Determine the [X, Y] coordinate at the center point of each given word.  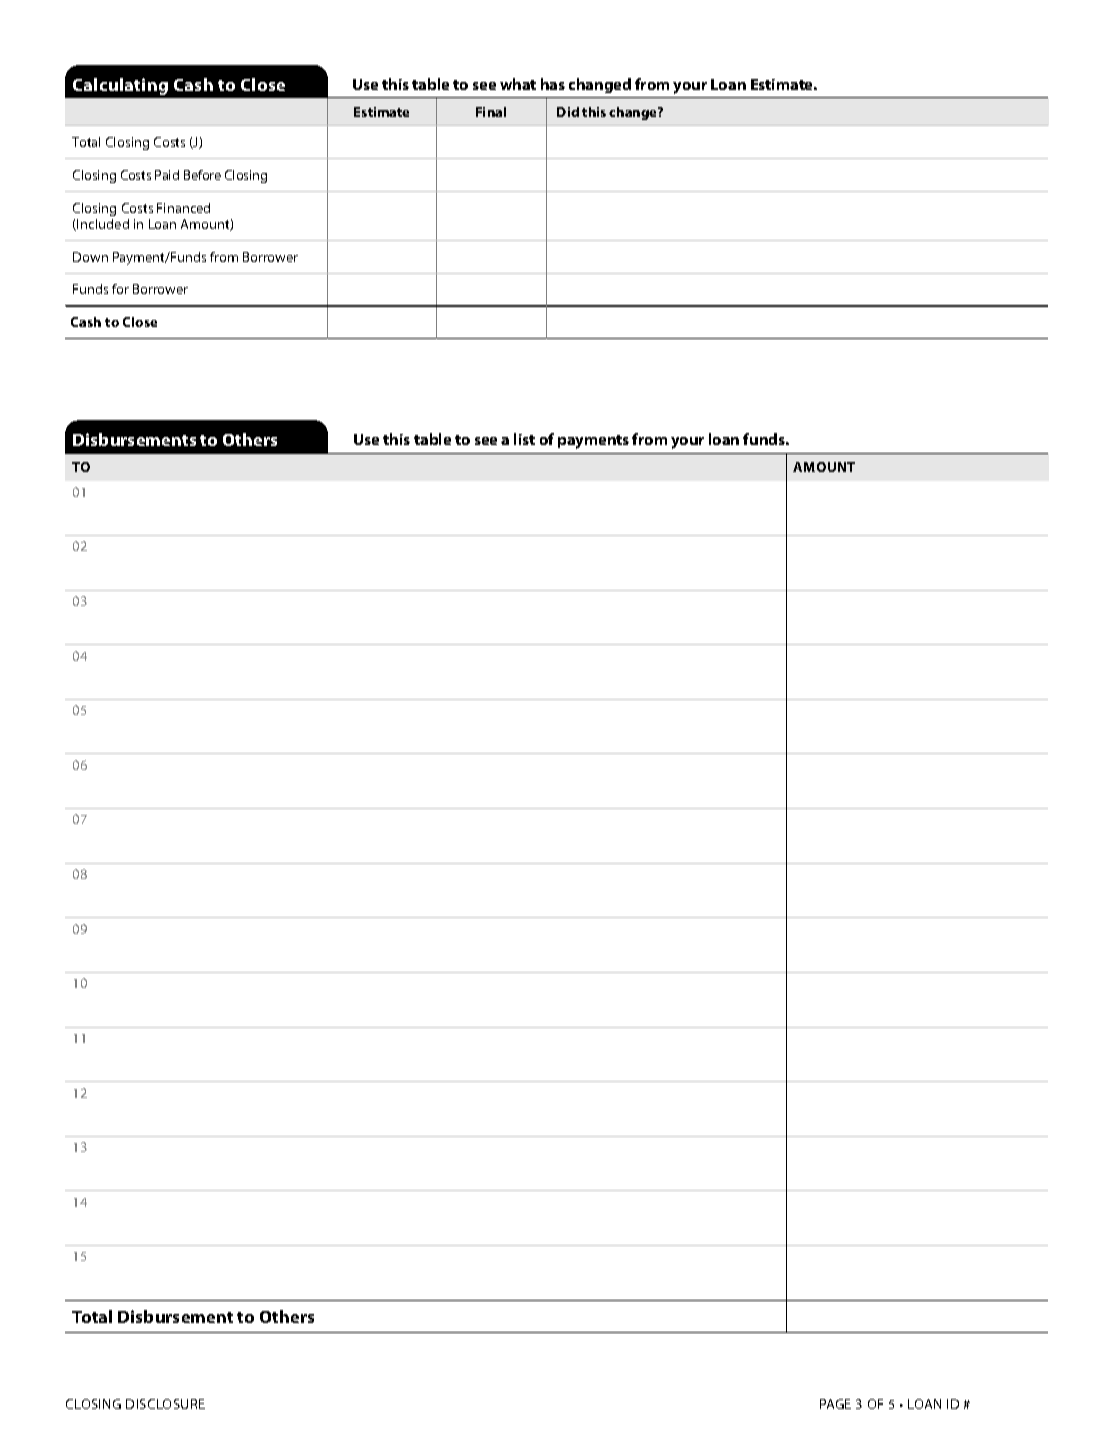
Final [491, 112]
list [524, 439]
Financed [183, 208]
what [518, 84]
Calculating [120, 86]
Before [202, 175]
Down [90, 257]
